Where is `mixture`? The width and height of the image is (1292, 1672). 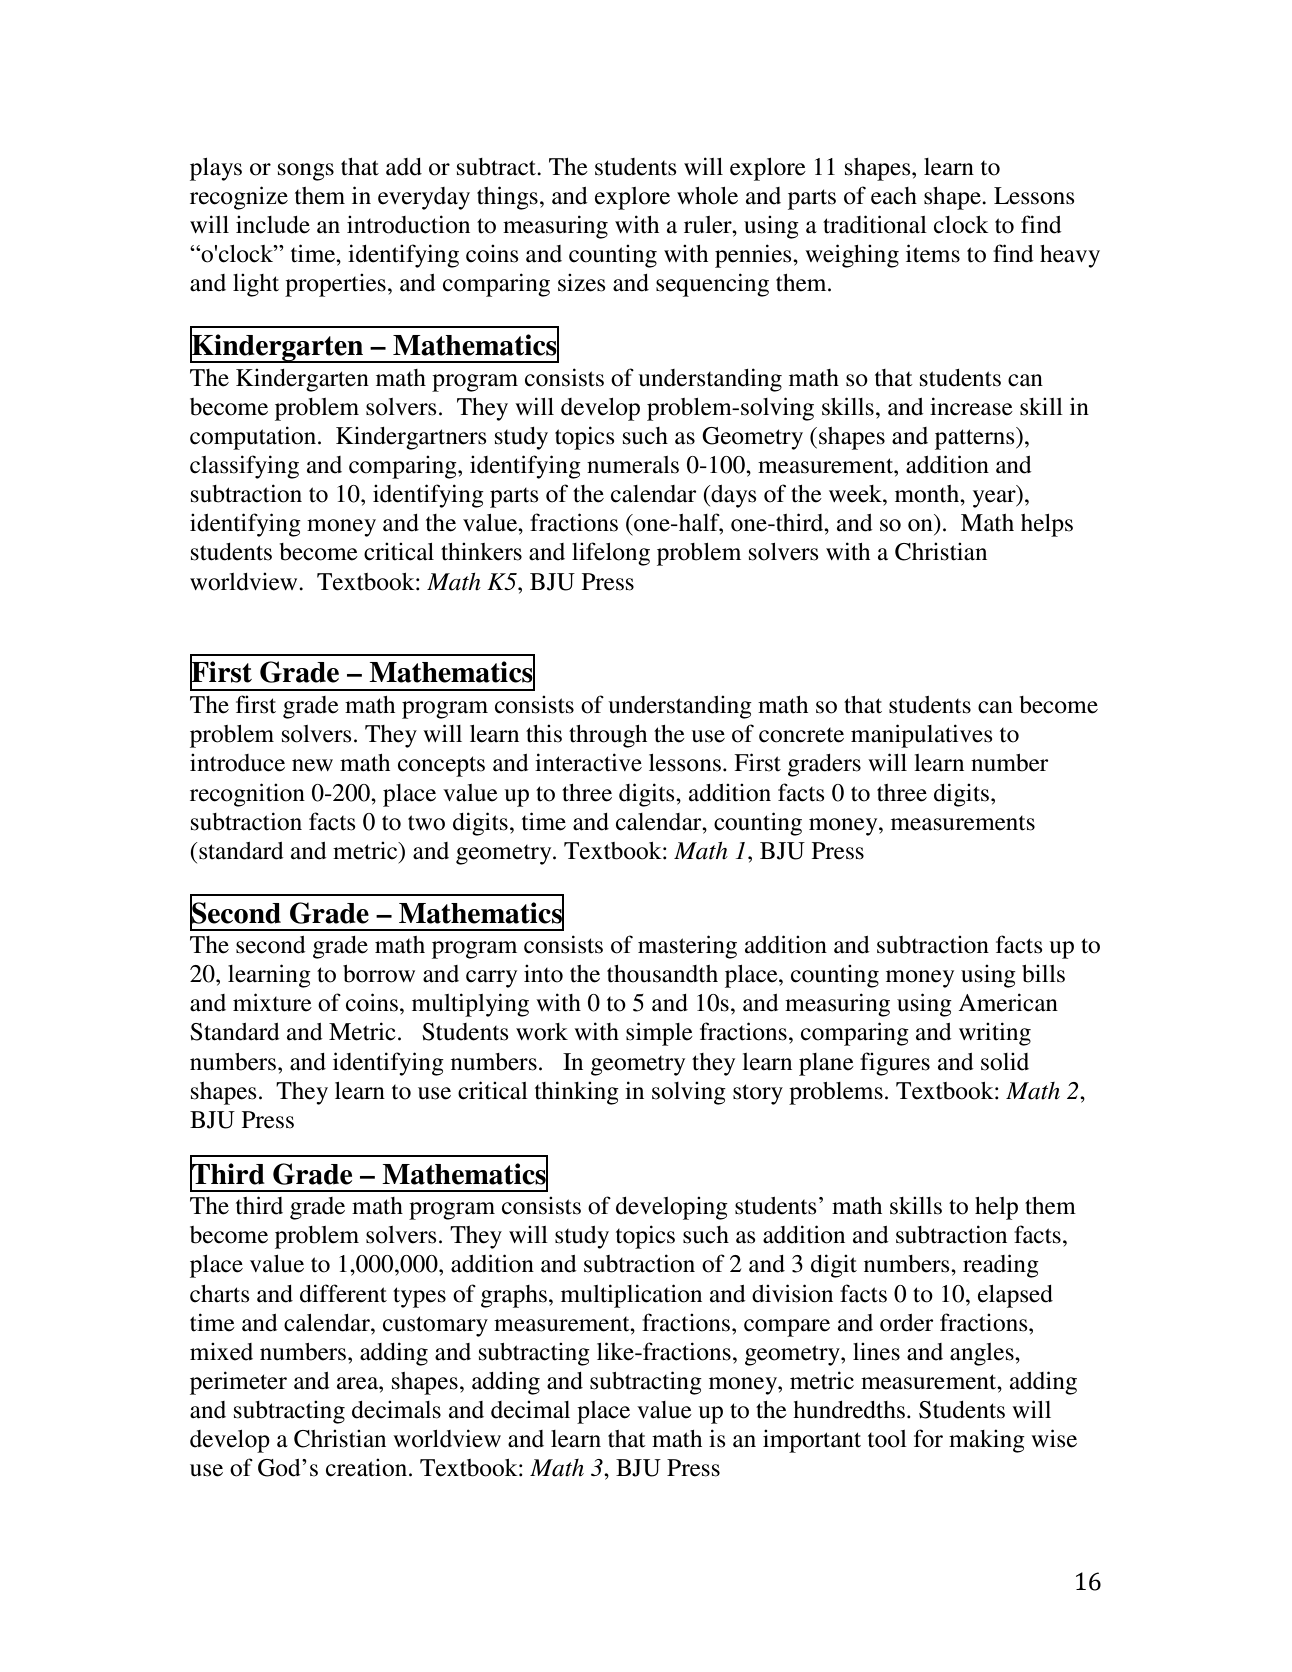
mixture is located at coordinates (272, 1002).
